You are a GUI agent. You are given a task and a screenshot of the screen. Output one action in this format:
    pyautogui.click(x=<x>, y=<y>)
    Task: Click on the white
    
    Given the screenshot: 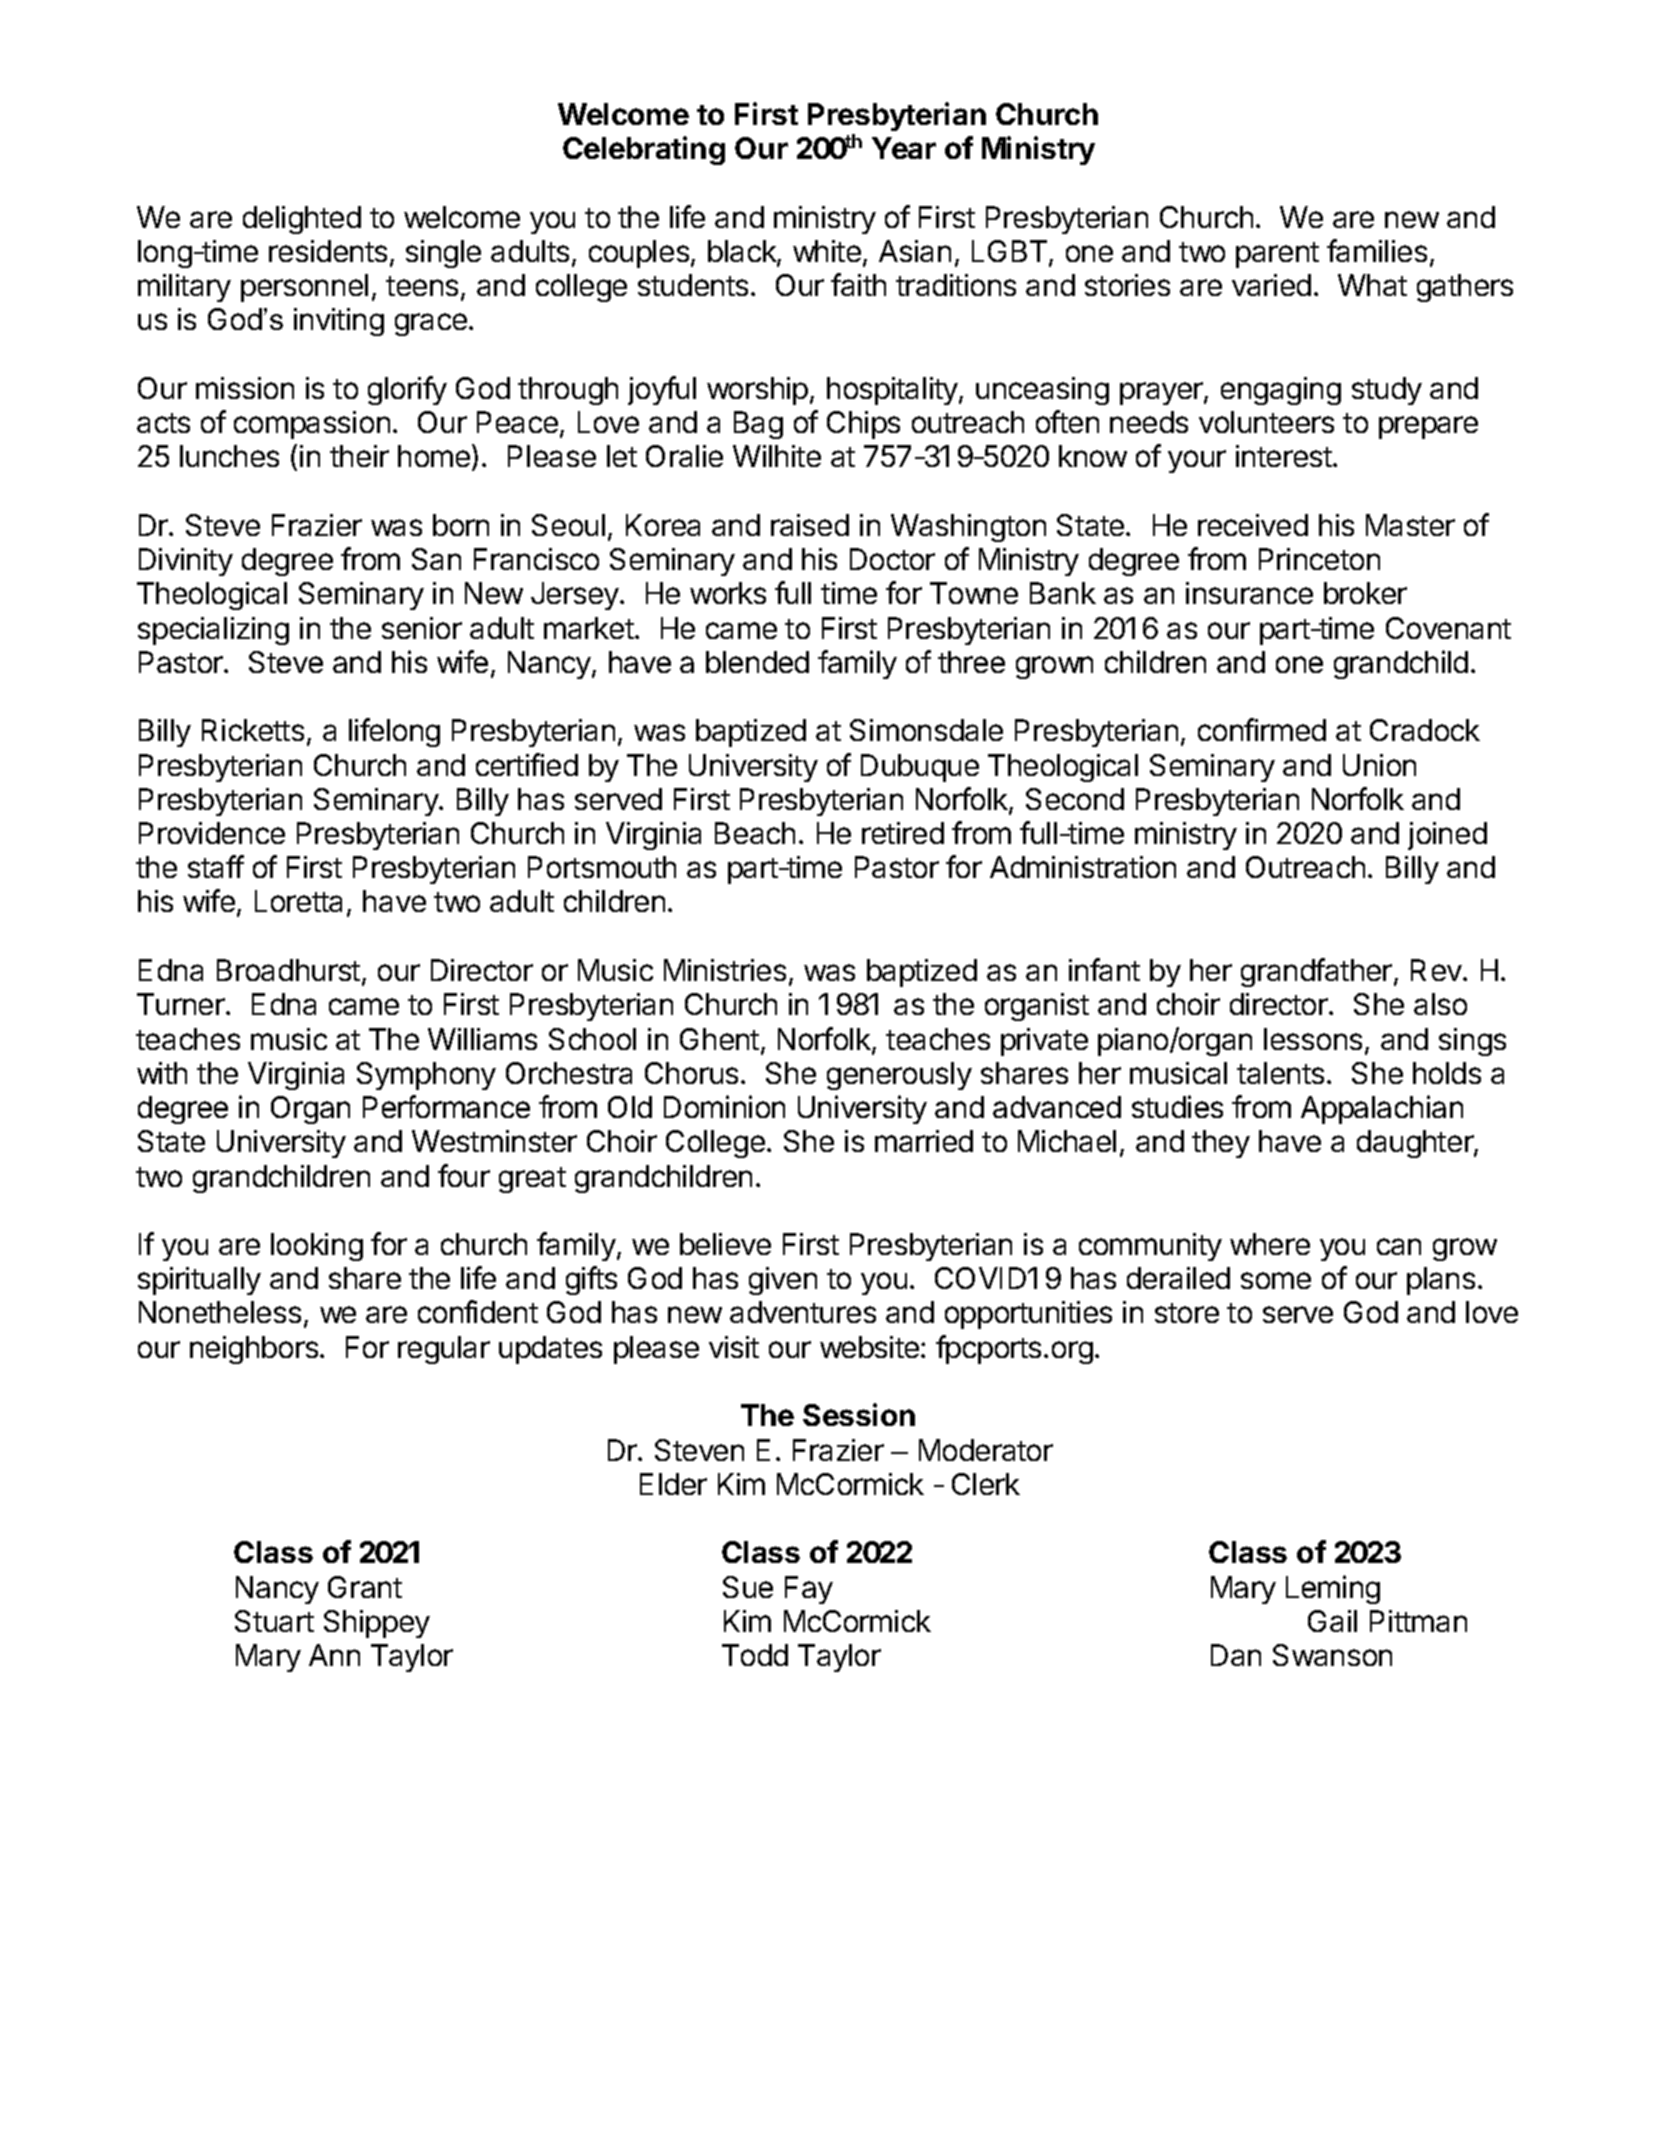 What is the action you would take?
    pyautogui.click(x=827, y=251)
